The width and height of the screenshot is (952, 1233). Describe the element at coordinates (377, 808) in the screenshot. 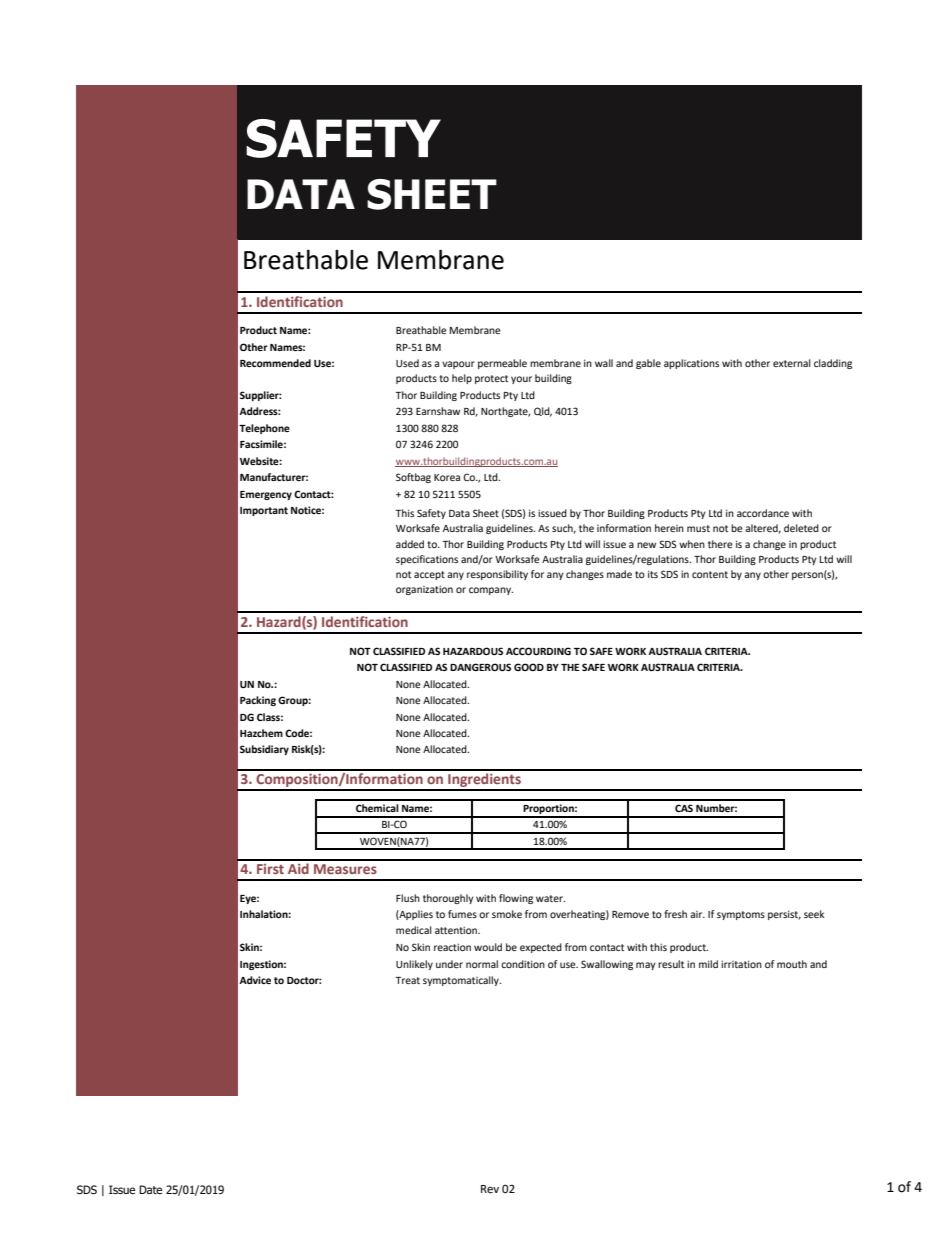

I see `Chemical` at that location.
